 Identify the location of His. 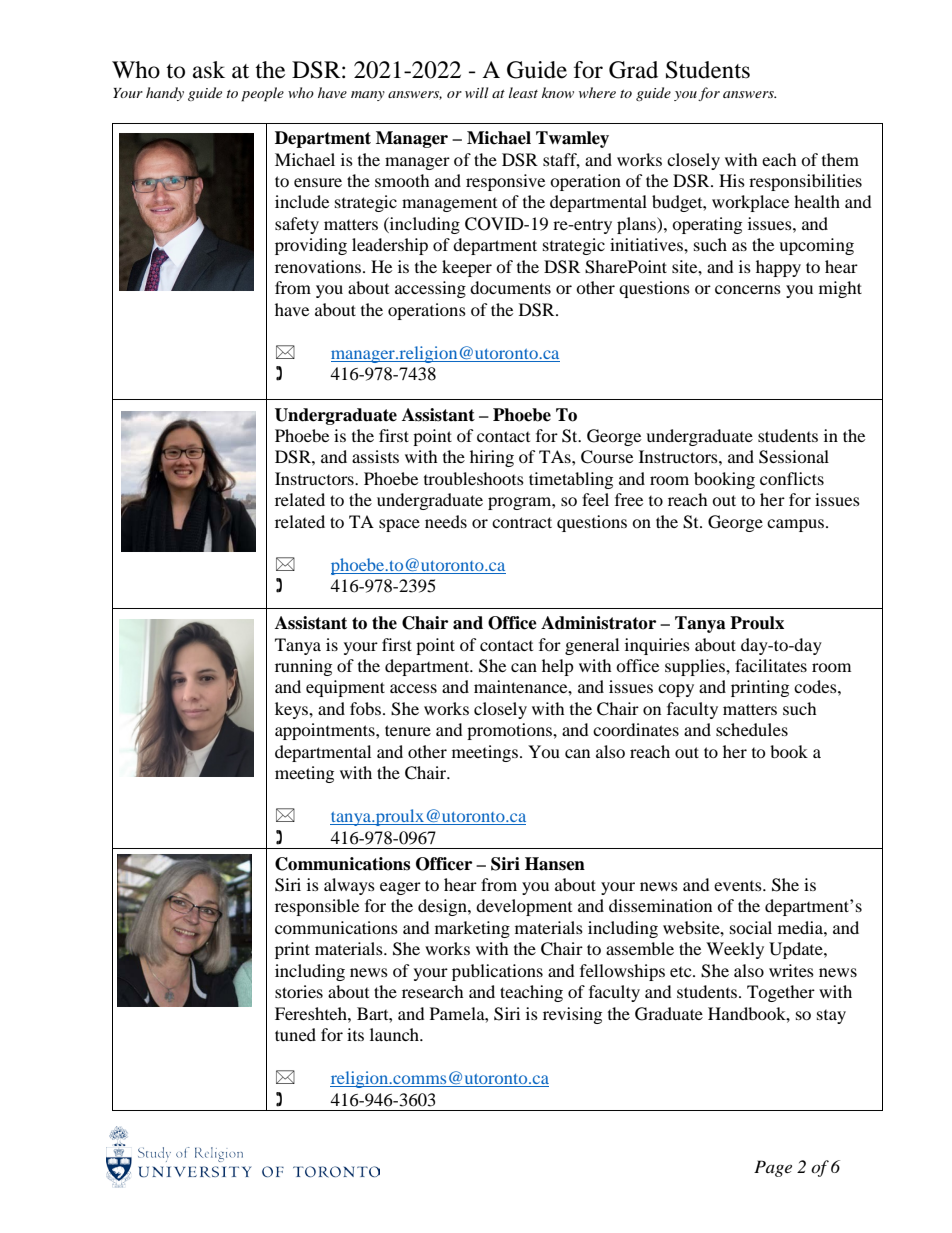
(732, 180).
